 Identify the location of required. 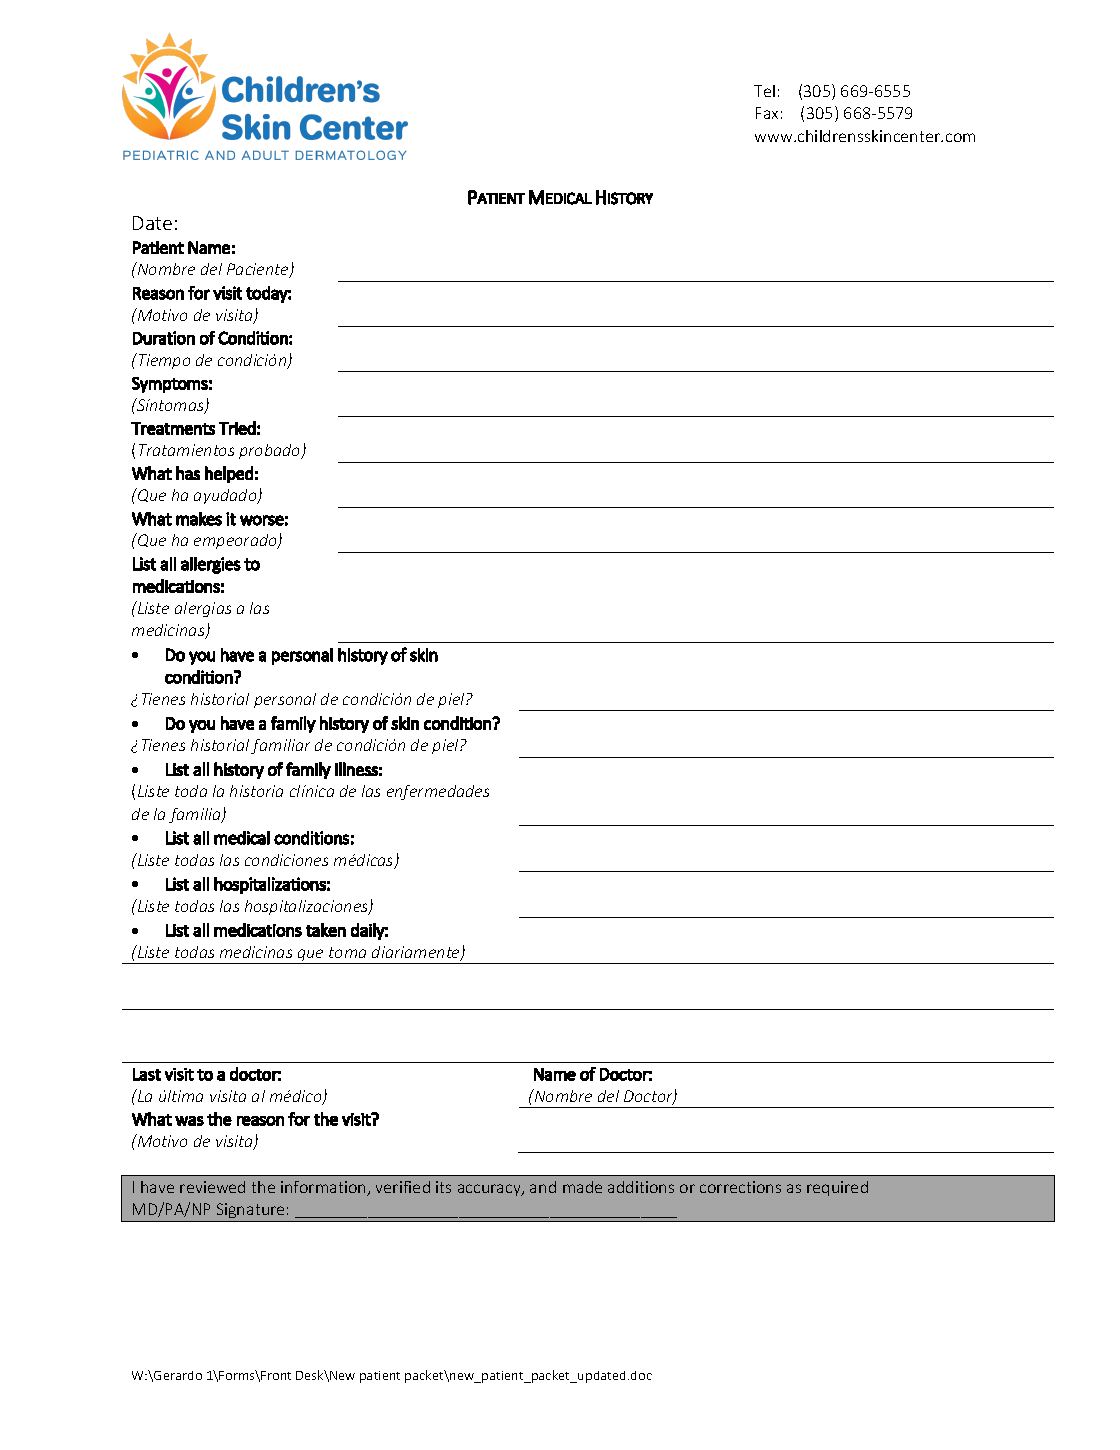
(837, 1188).
